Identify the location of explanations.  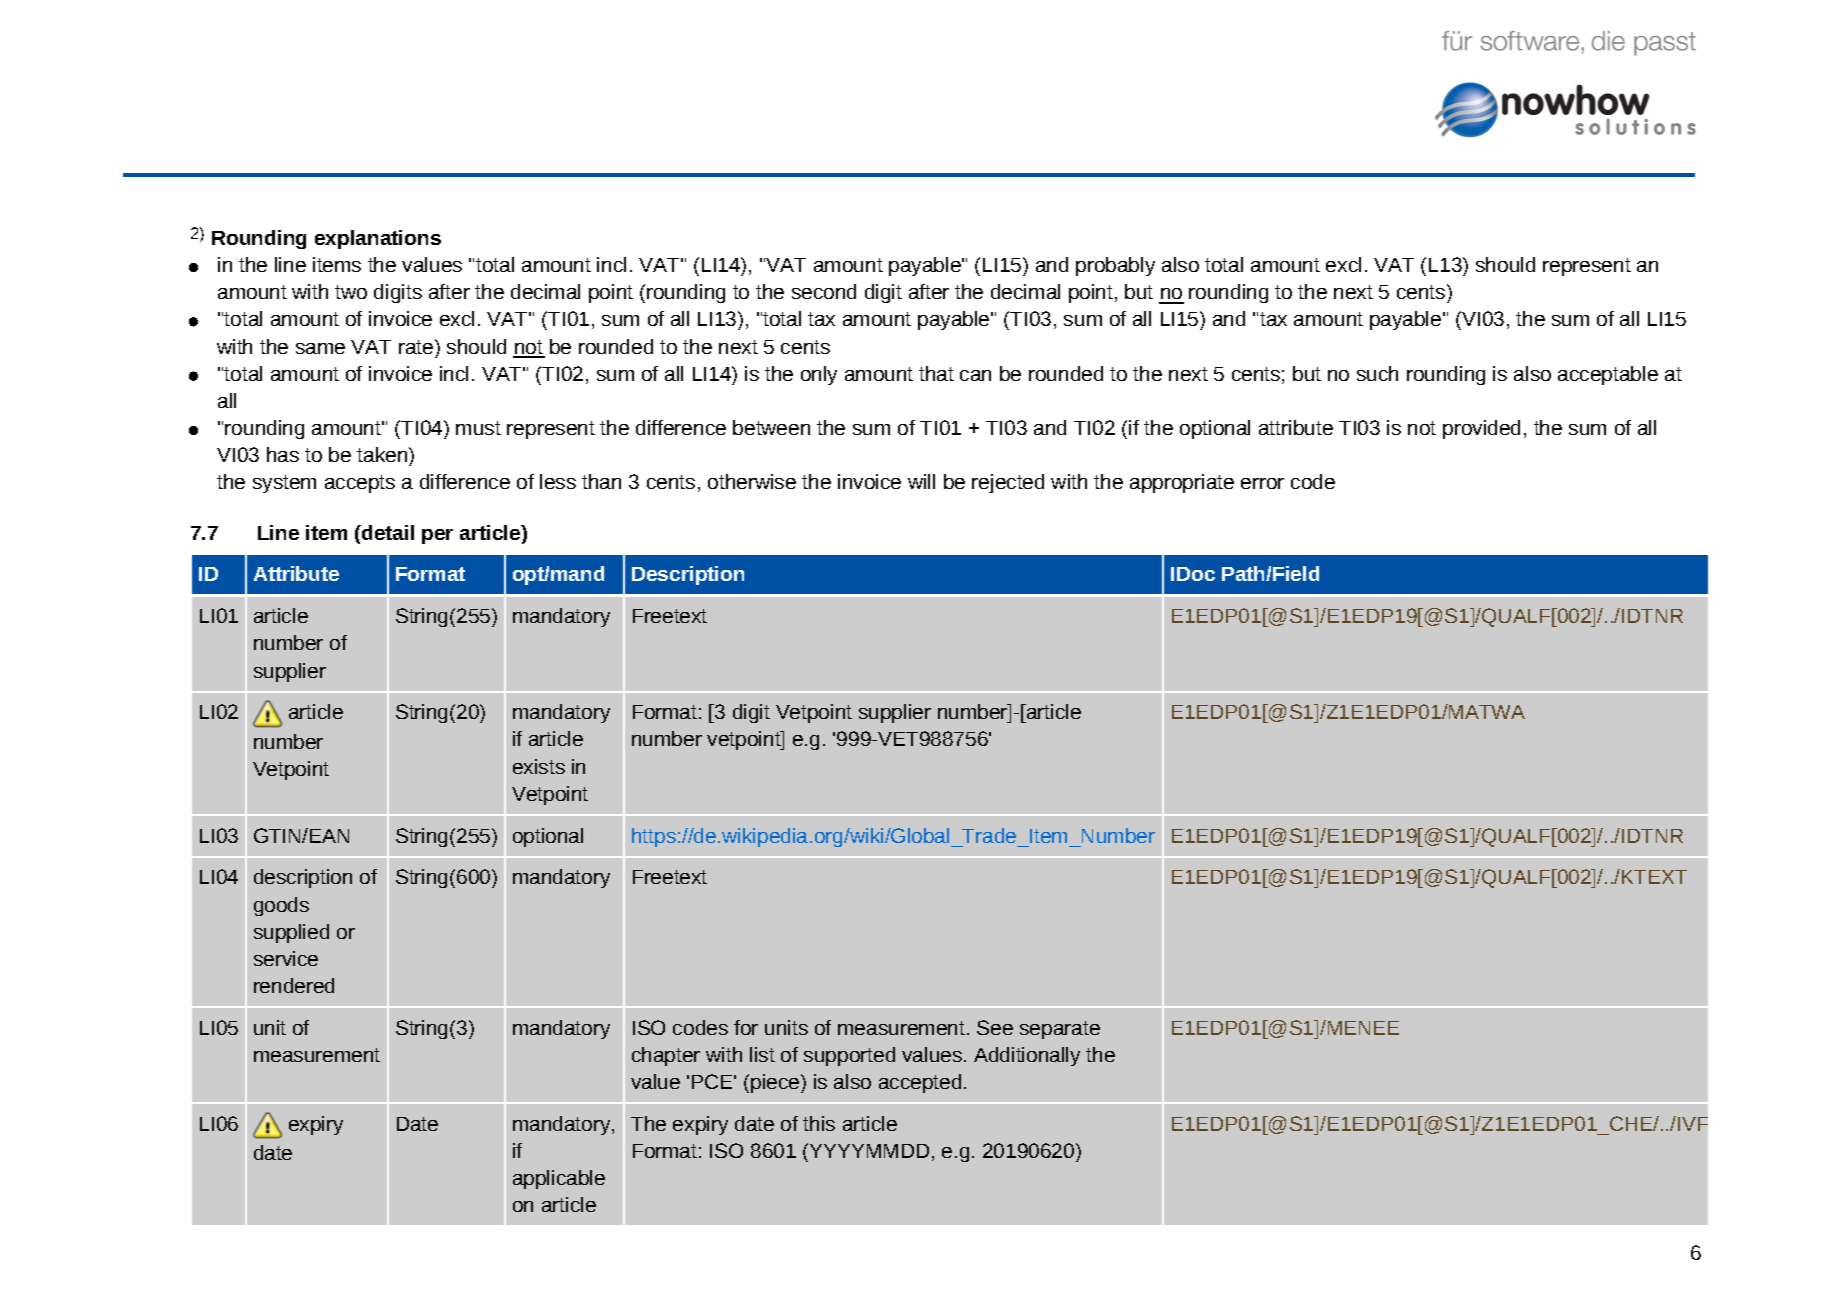
(378, 239).
